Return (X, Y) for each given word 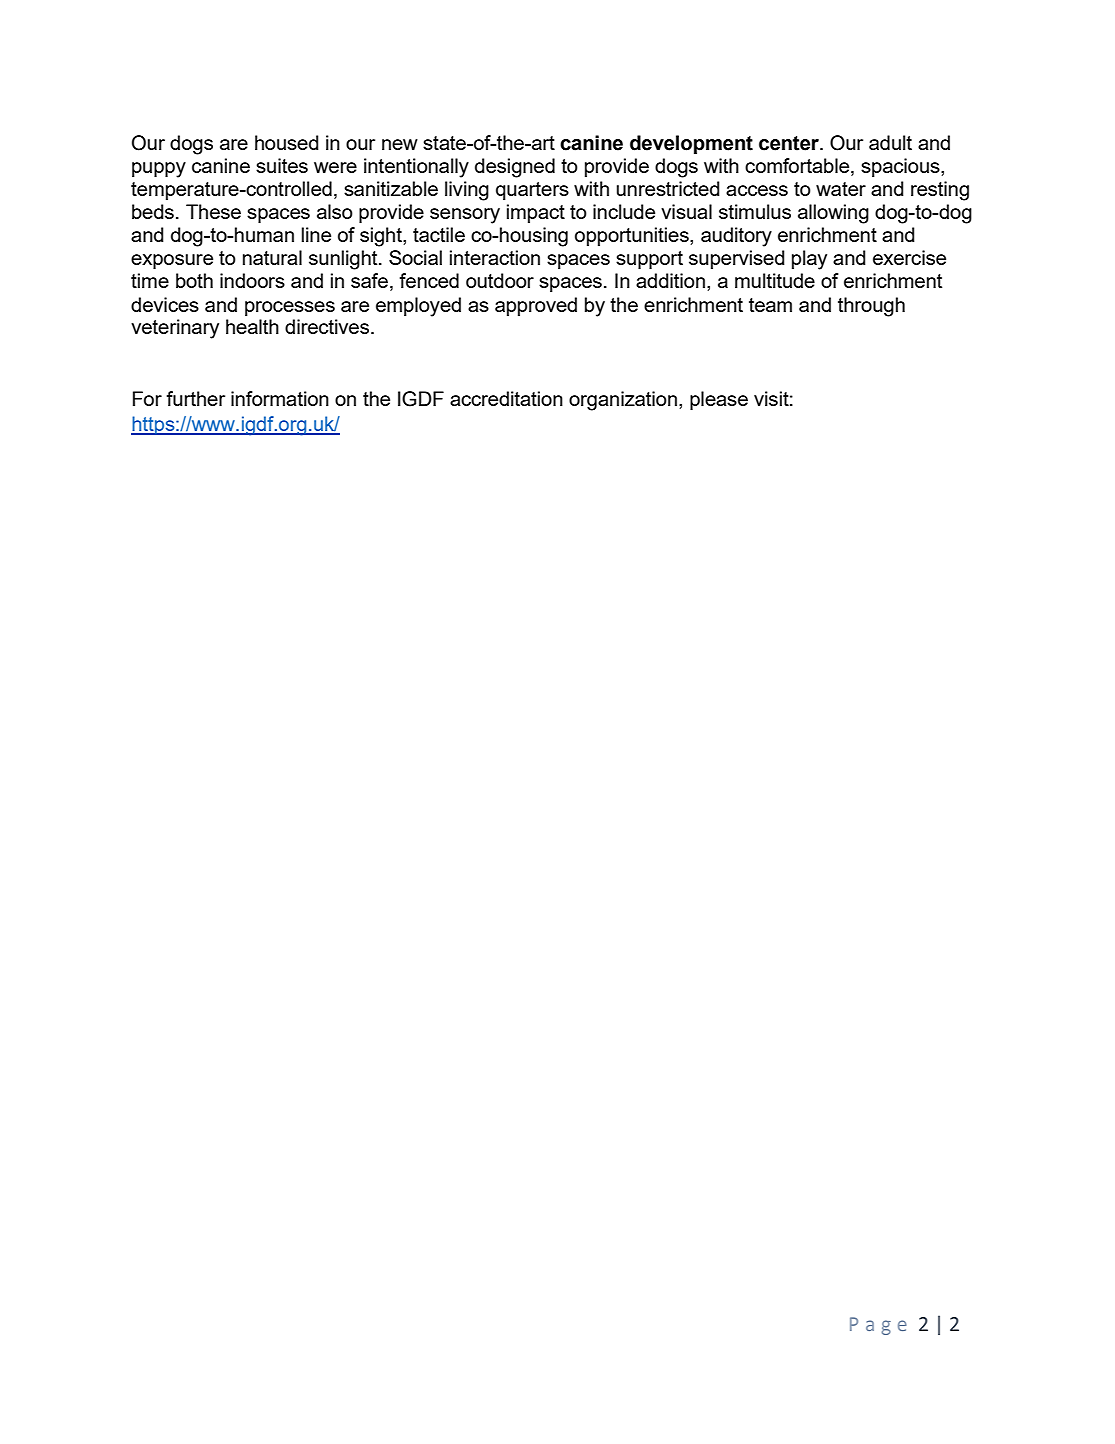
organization (623, 401)
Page (878, 1326)
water (841, 189)
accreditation (506, 398)
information (280, 398)
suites (282, 165)
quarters (532, 191)
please (719, 400)
